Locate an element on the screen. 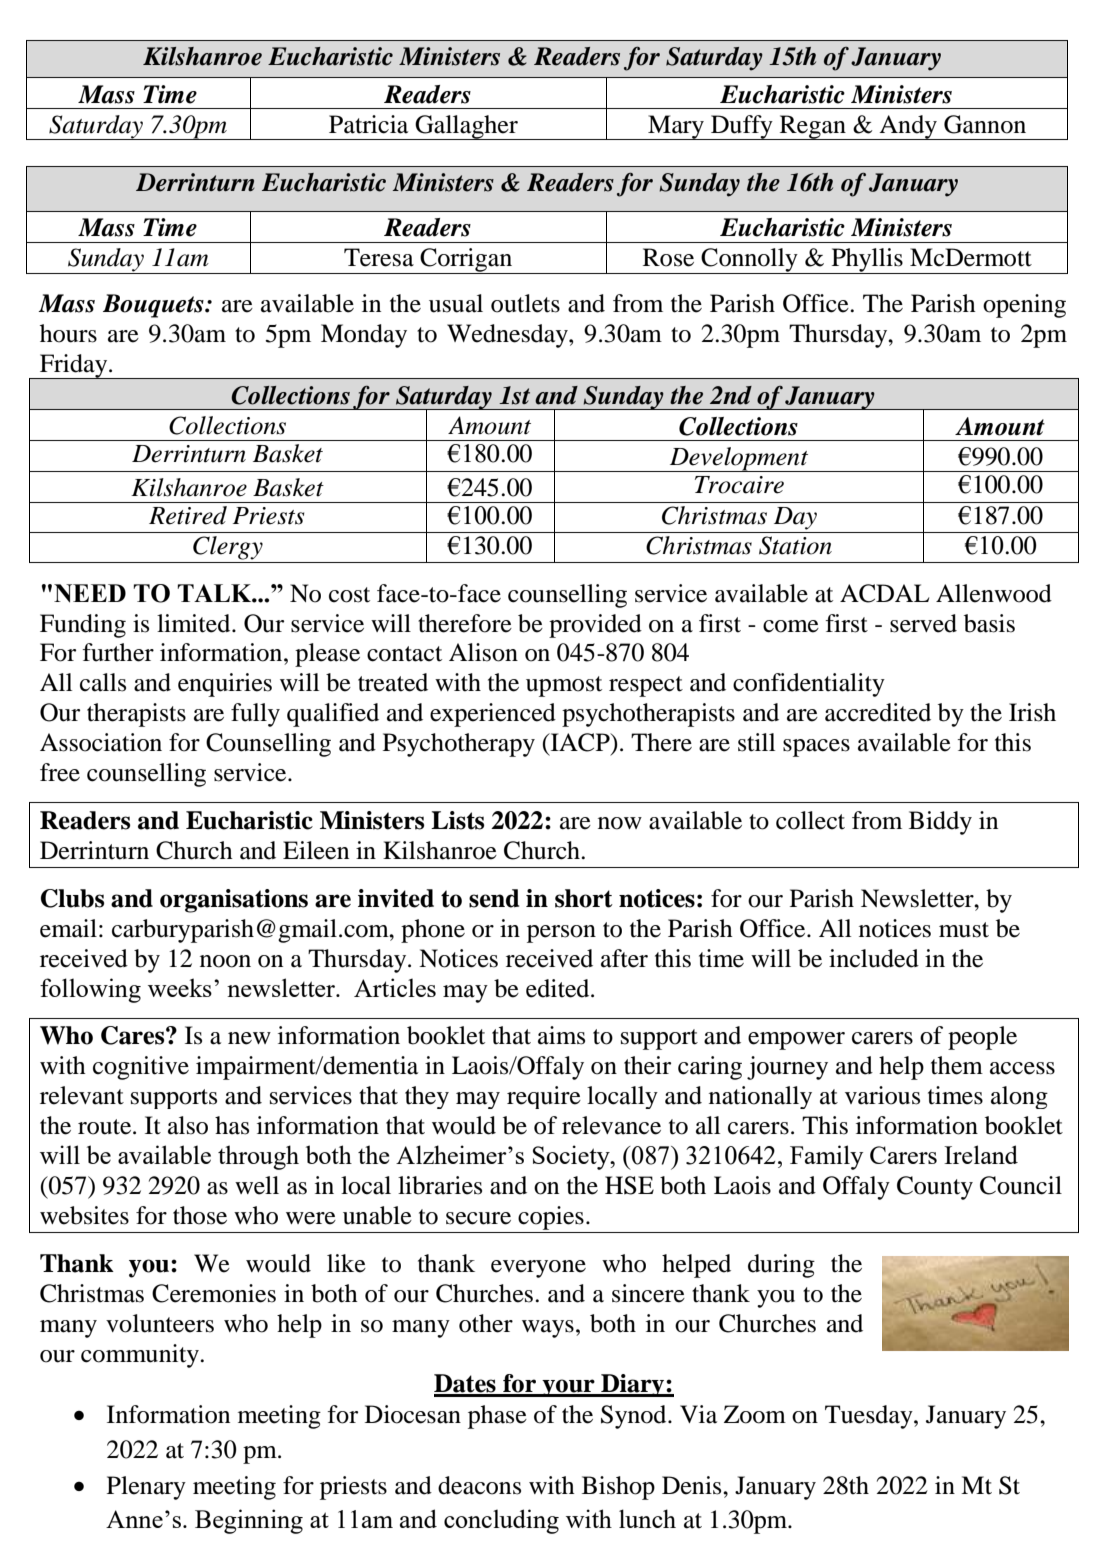 The image size is (1107, 1566). Biddy is located at coordinates (940, 823).
